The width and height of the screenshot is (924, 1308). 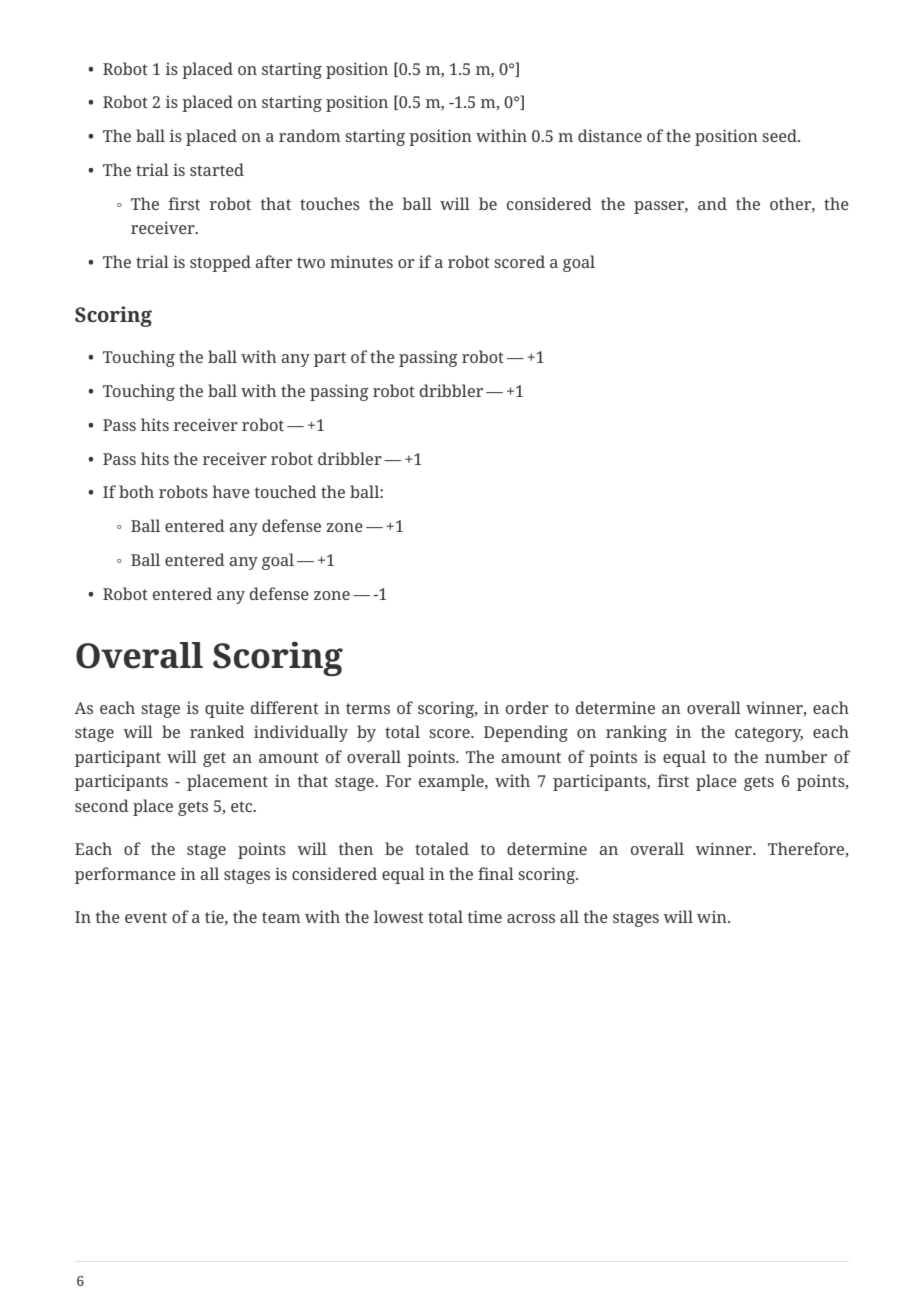 What do you see at coordinates (286, 491) in the screenshot?
I see `touched` at bounding box center [286, 491].
